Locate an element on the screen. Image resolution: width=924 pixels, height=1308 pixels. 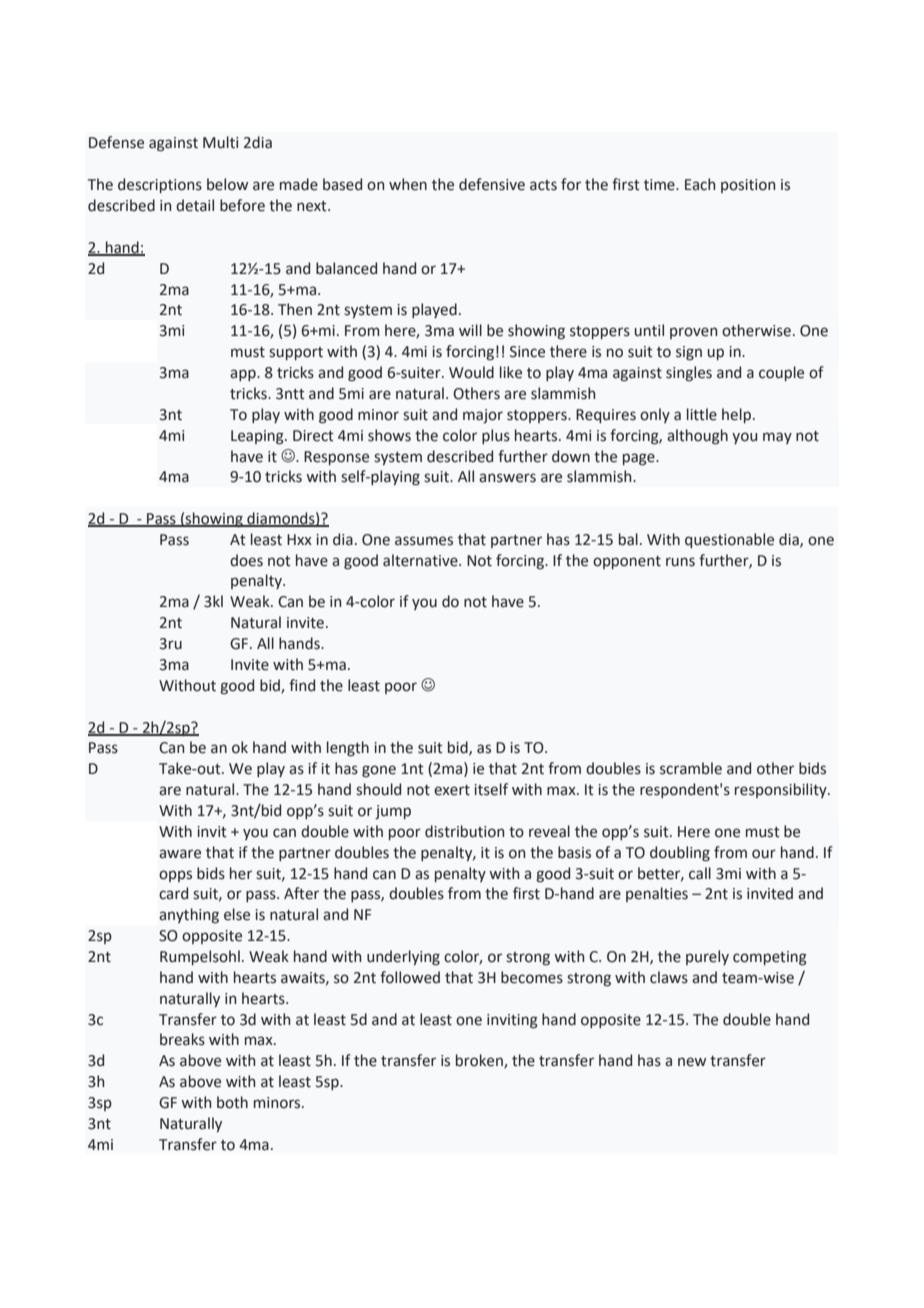
broken is located at coordinates (480, 1061).
